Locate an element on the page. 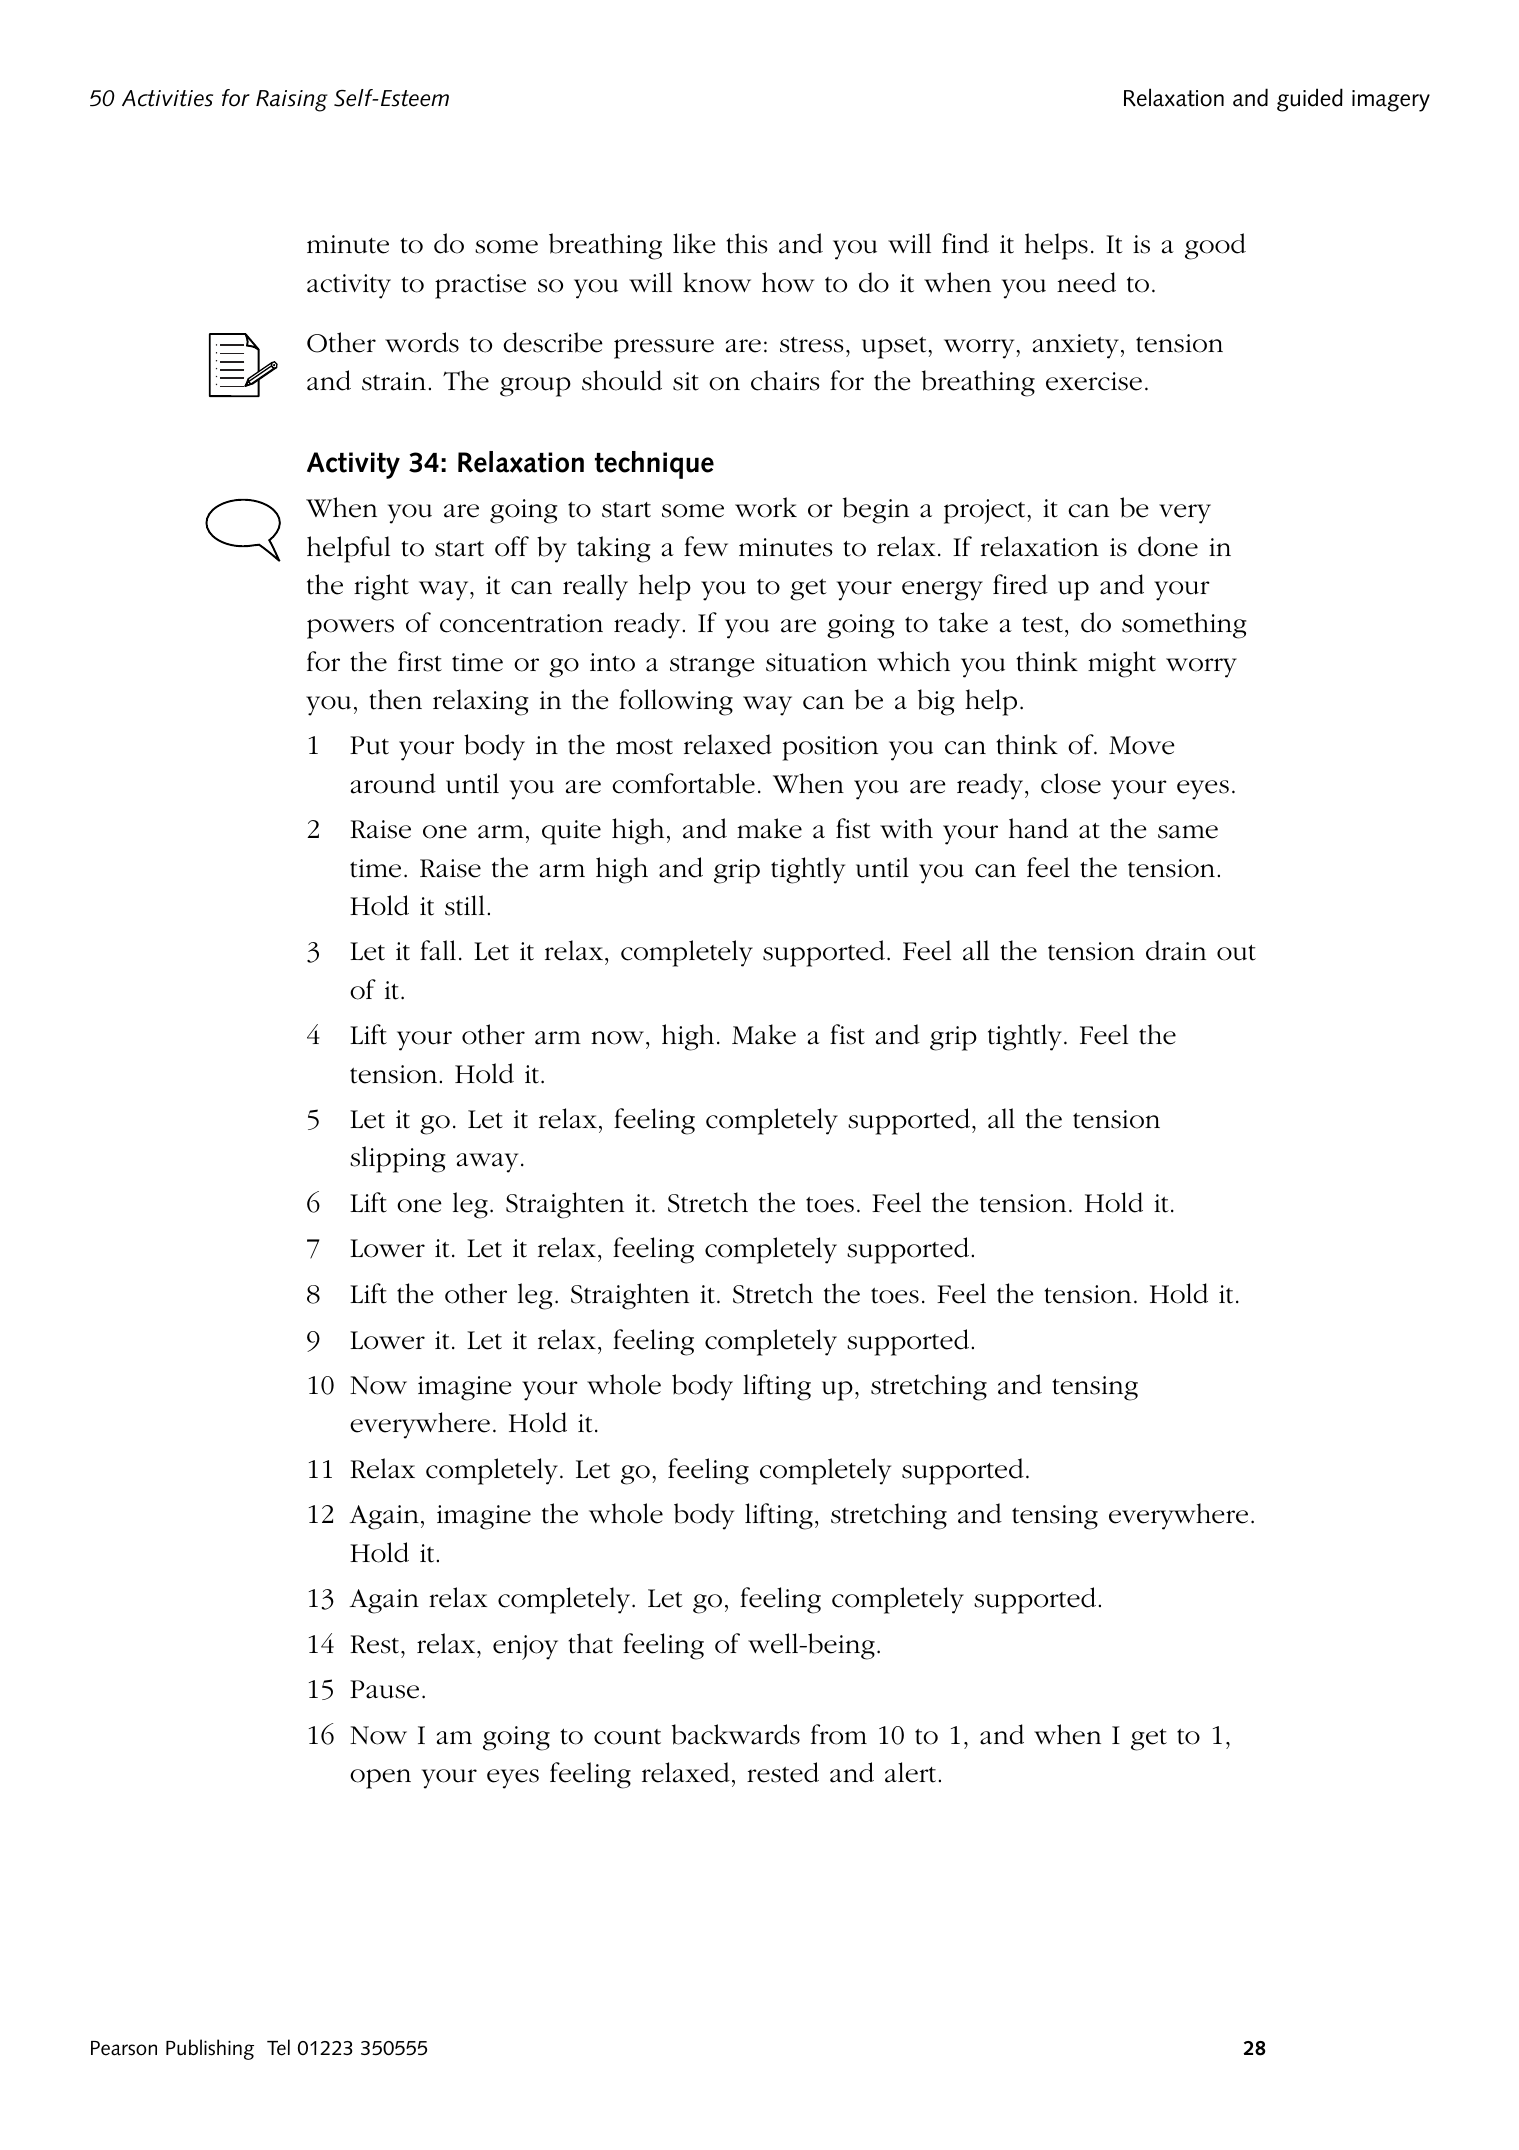 This page has height=2150, width=1519. Raising is located at coordinates (292, 101).
